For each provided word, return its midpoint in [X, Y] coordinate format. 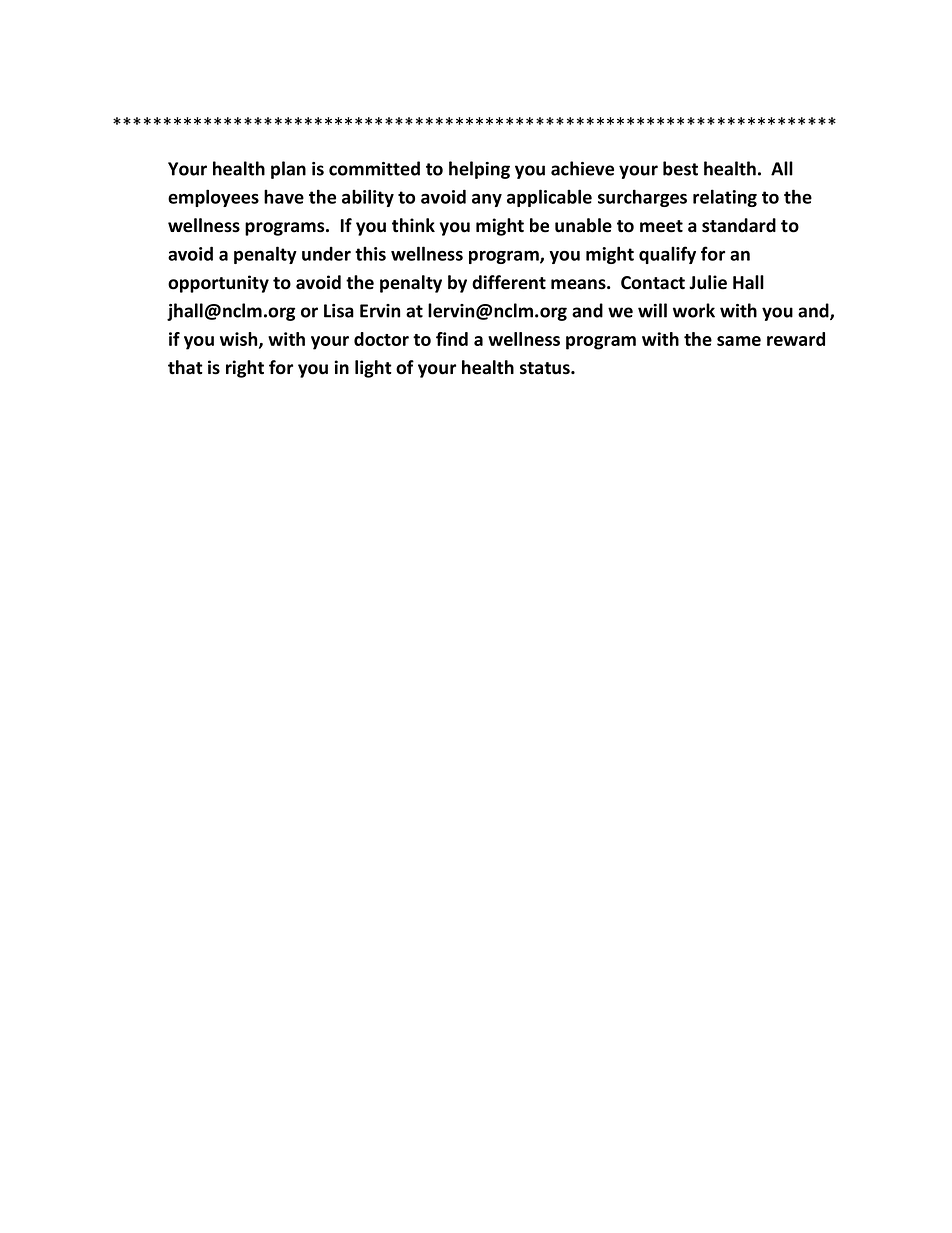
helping [479, 170]
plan [288, 170]
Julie [708, 282]
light [373, 369]
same [739, 341]
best [680, 168]
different [509, 282]
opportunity [218, 284]
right [245, 369]
